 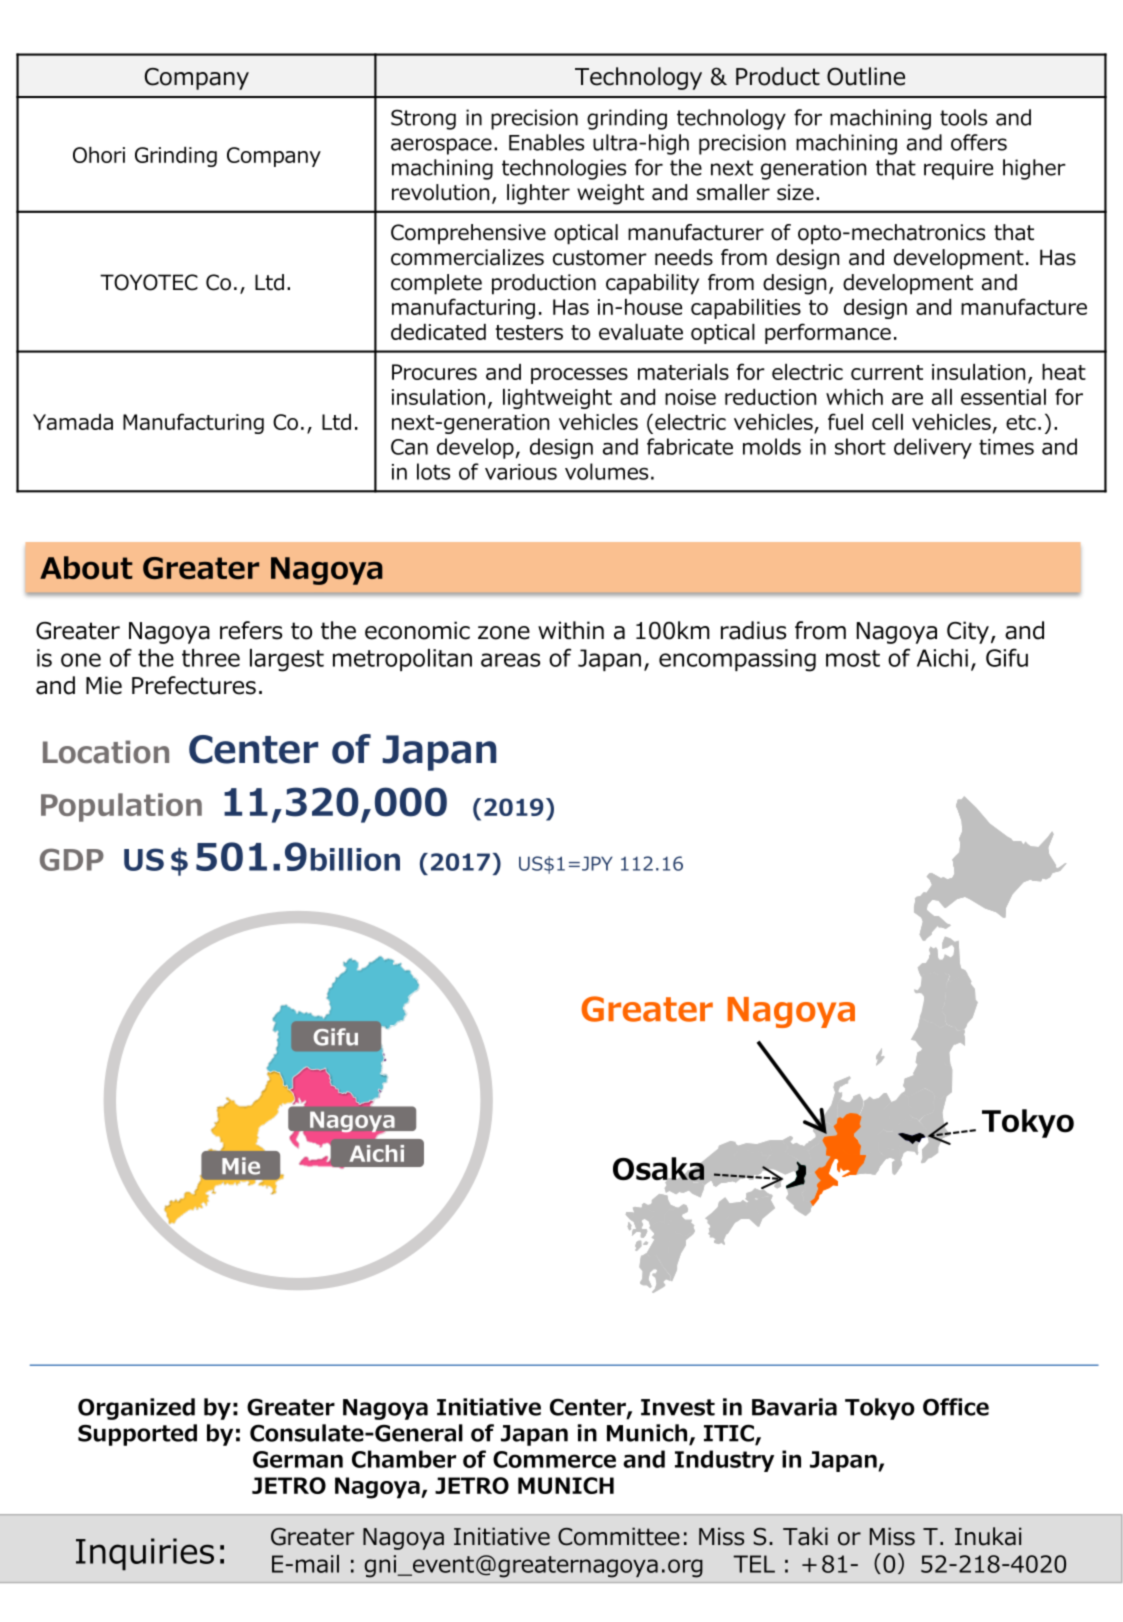 What do you see at coordinates (546, 142) in the image?
I see `Enables` at bounding box center [546, 142].
